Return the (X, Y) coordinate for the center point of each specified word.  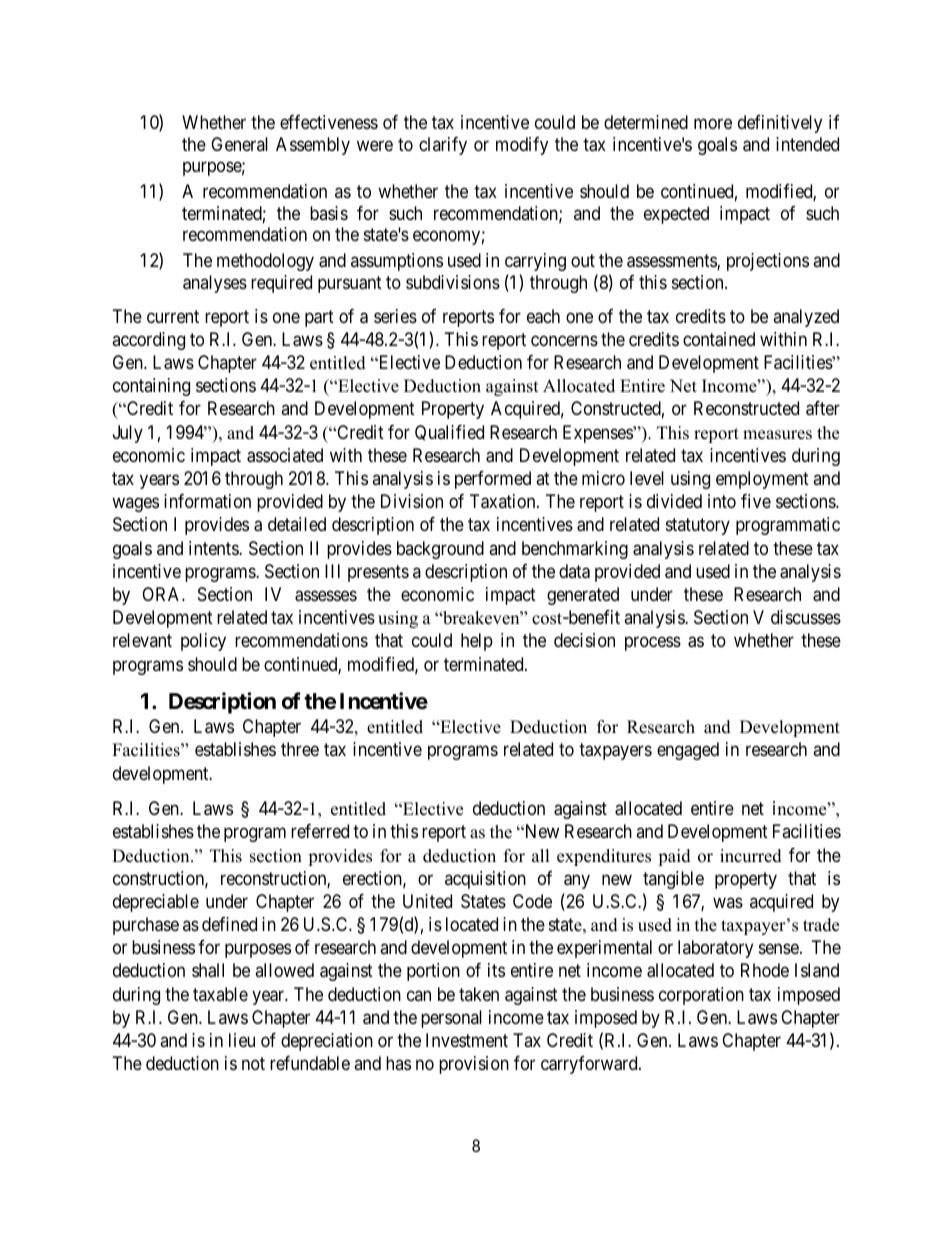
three (300, 749)
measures (777, 435)
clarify (443, 146)
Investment (467, 1040)
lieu (242, 1040)
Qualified (449, 433)
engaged (688, 751)
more (713, 123)
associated (285, 455)
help (477, 642)
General (239, 144)
